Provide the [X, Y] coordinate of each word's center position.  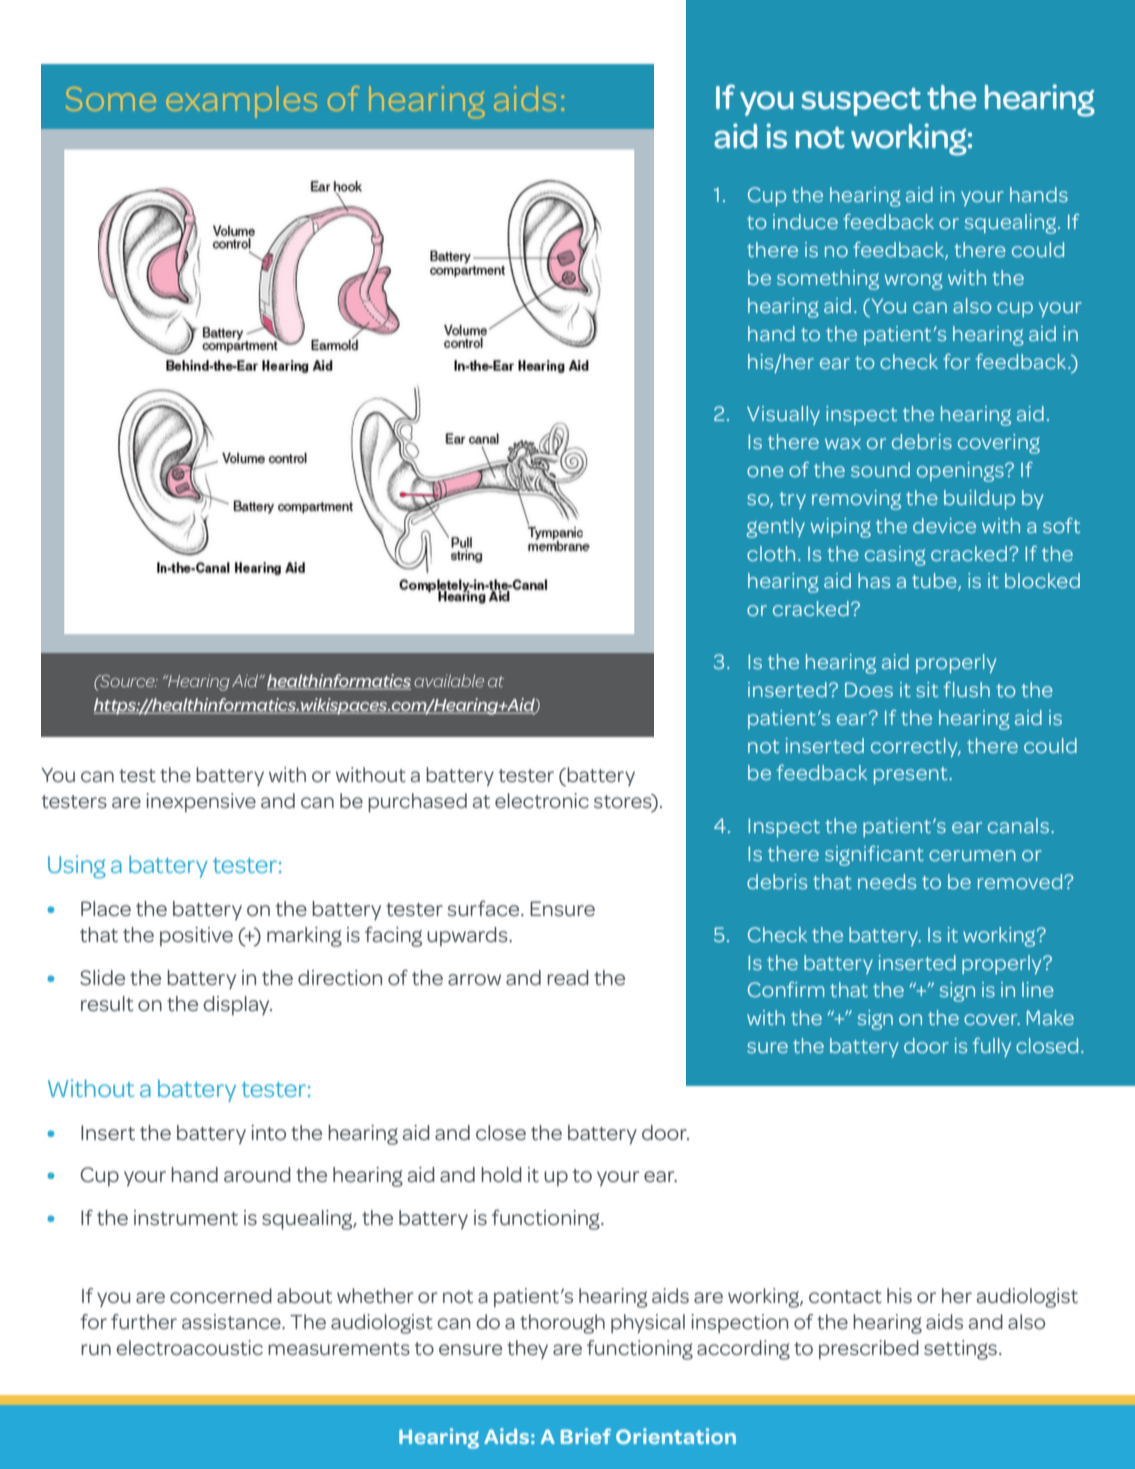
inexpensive [201, 802]
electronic [542, 800]
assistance [232, 1322]
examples [242, 101]
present [912, 775]
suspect [861, 102]
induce [805, 221]
